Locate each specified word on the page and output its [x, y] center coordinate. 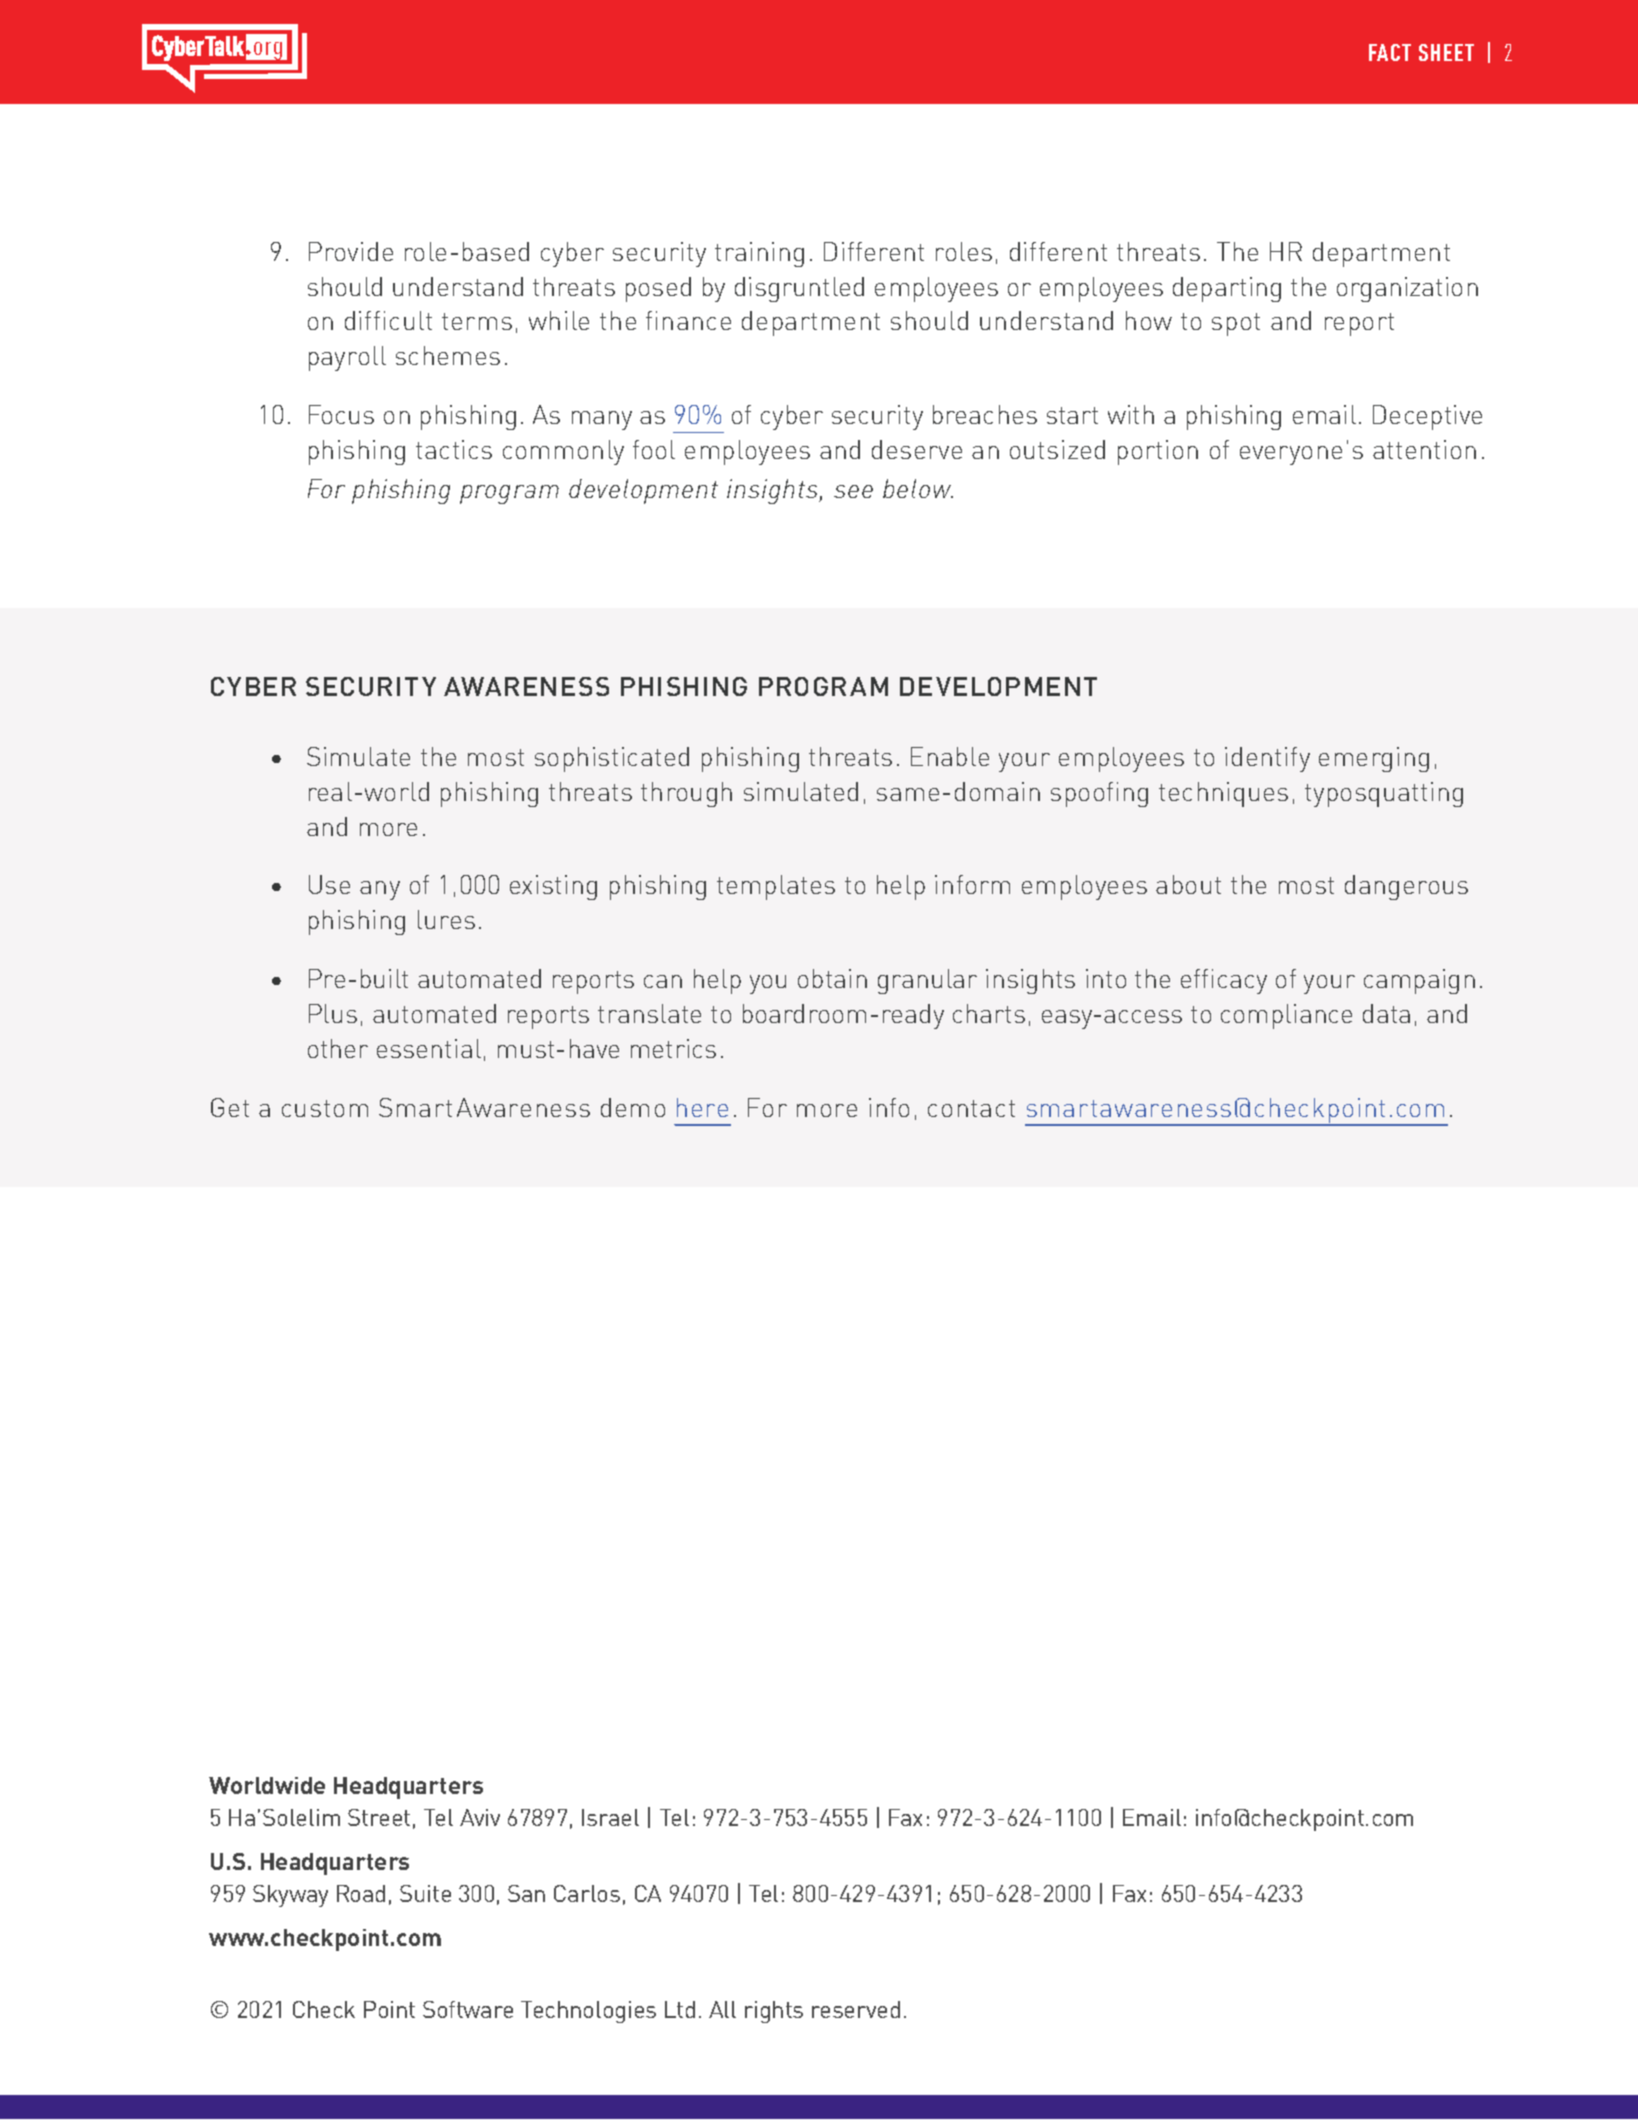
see [853, 491]
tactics [454, 449]
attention [1424, 449]
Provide [351, 251]
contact [971, 1108]
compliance [1286, 1016]
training [759, 254]
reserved [856, 2009]
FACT [1390, 52]
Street [379, 1817]
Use [329, 884]
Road [361, 1893]
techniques [1223, 794]
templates [776, 887]
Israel [610, 1817]
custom [325, 1108]
